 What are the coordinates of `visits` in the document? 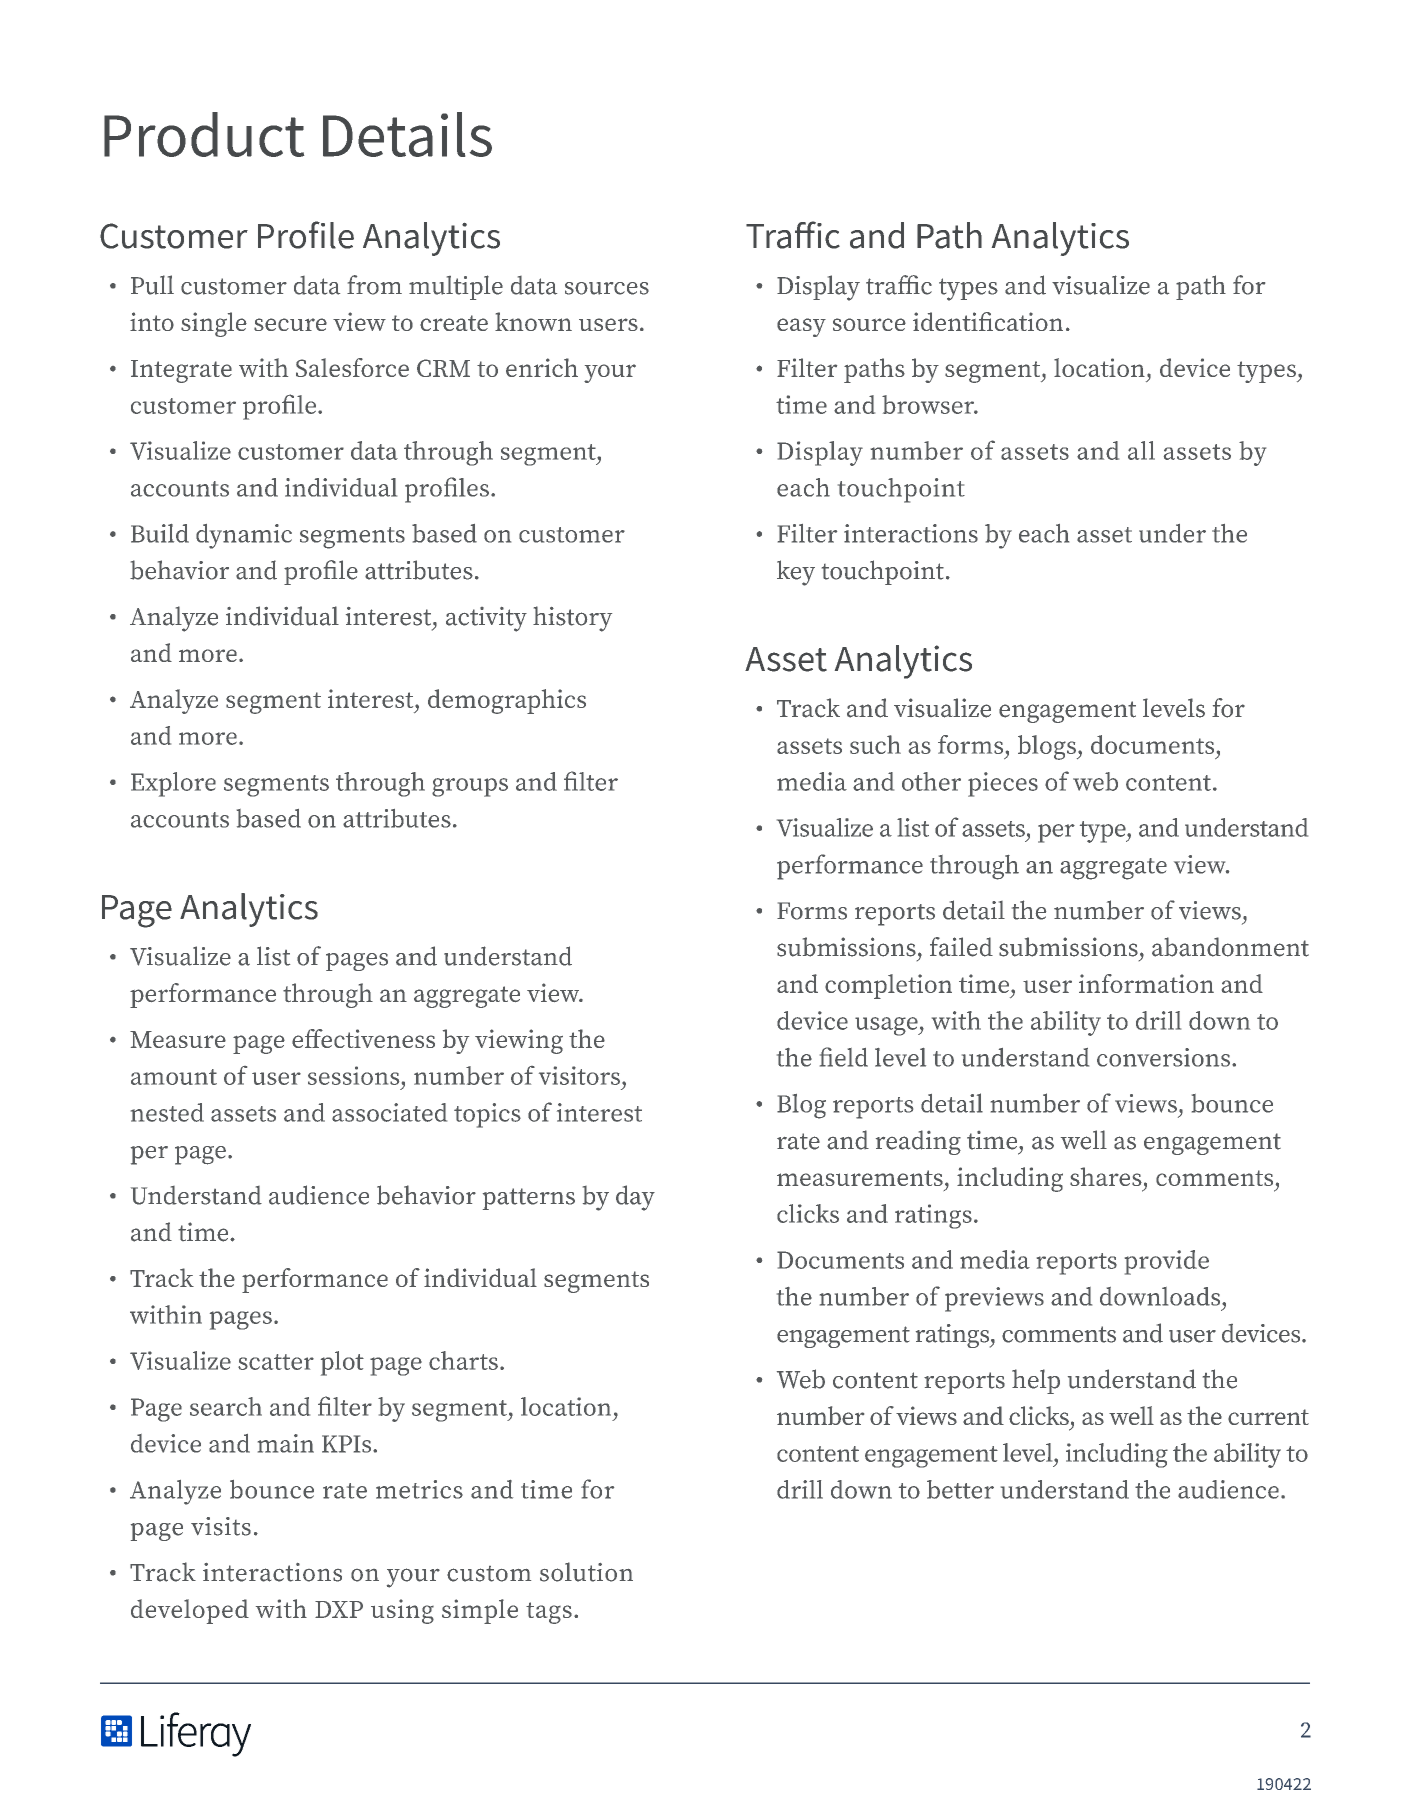 It's located at (221, 1526).
